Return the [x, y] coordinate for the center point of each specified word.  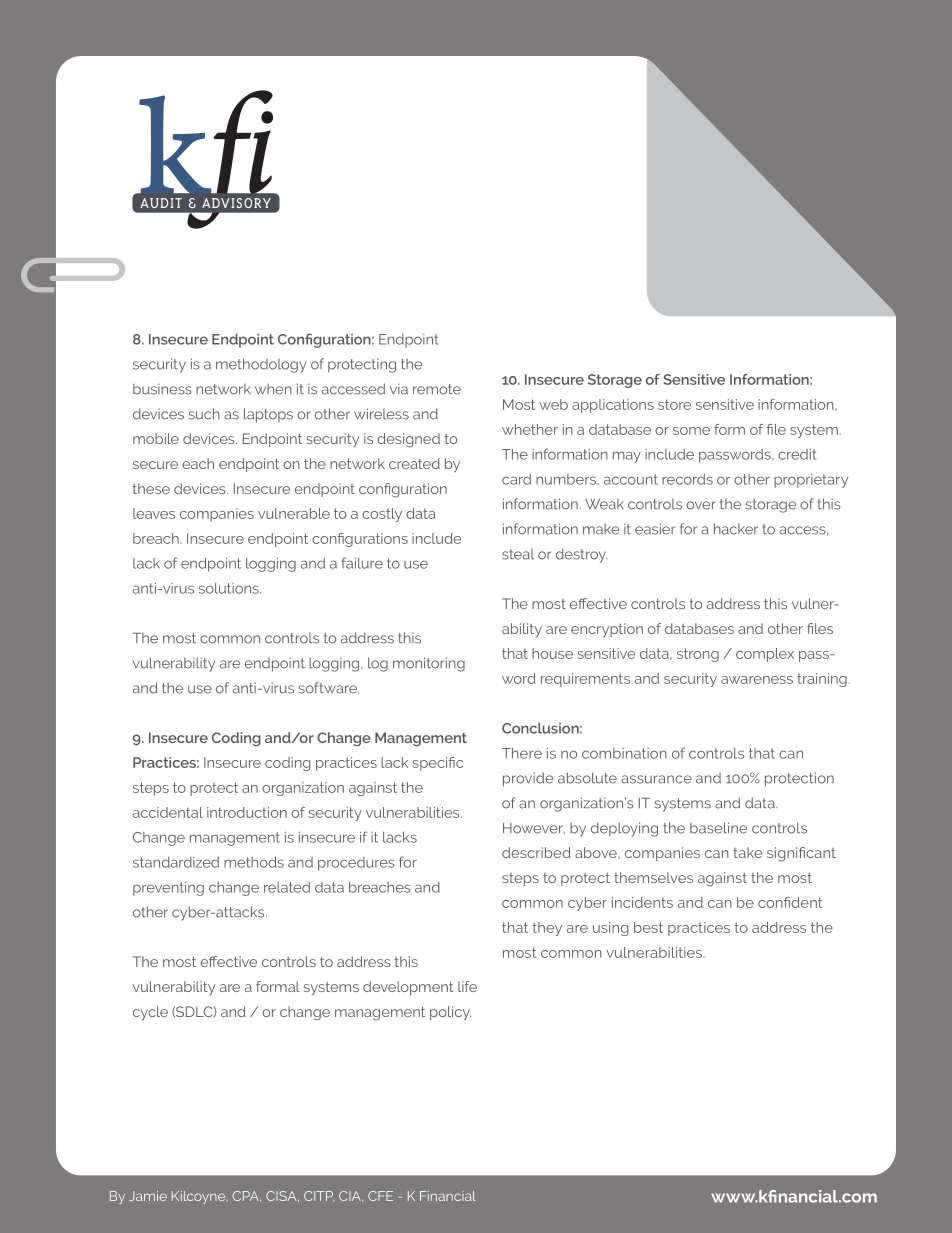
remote [437, 389]
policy [450, 1013]
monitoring [429, 664]
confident [790, 902]
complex [765, 655]
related [287, 887]
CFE [380, 1196]
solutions [230, 588]
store [674, 404]
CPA [246, 1196]
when [273, 389]
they [547, 929]
